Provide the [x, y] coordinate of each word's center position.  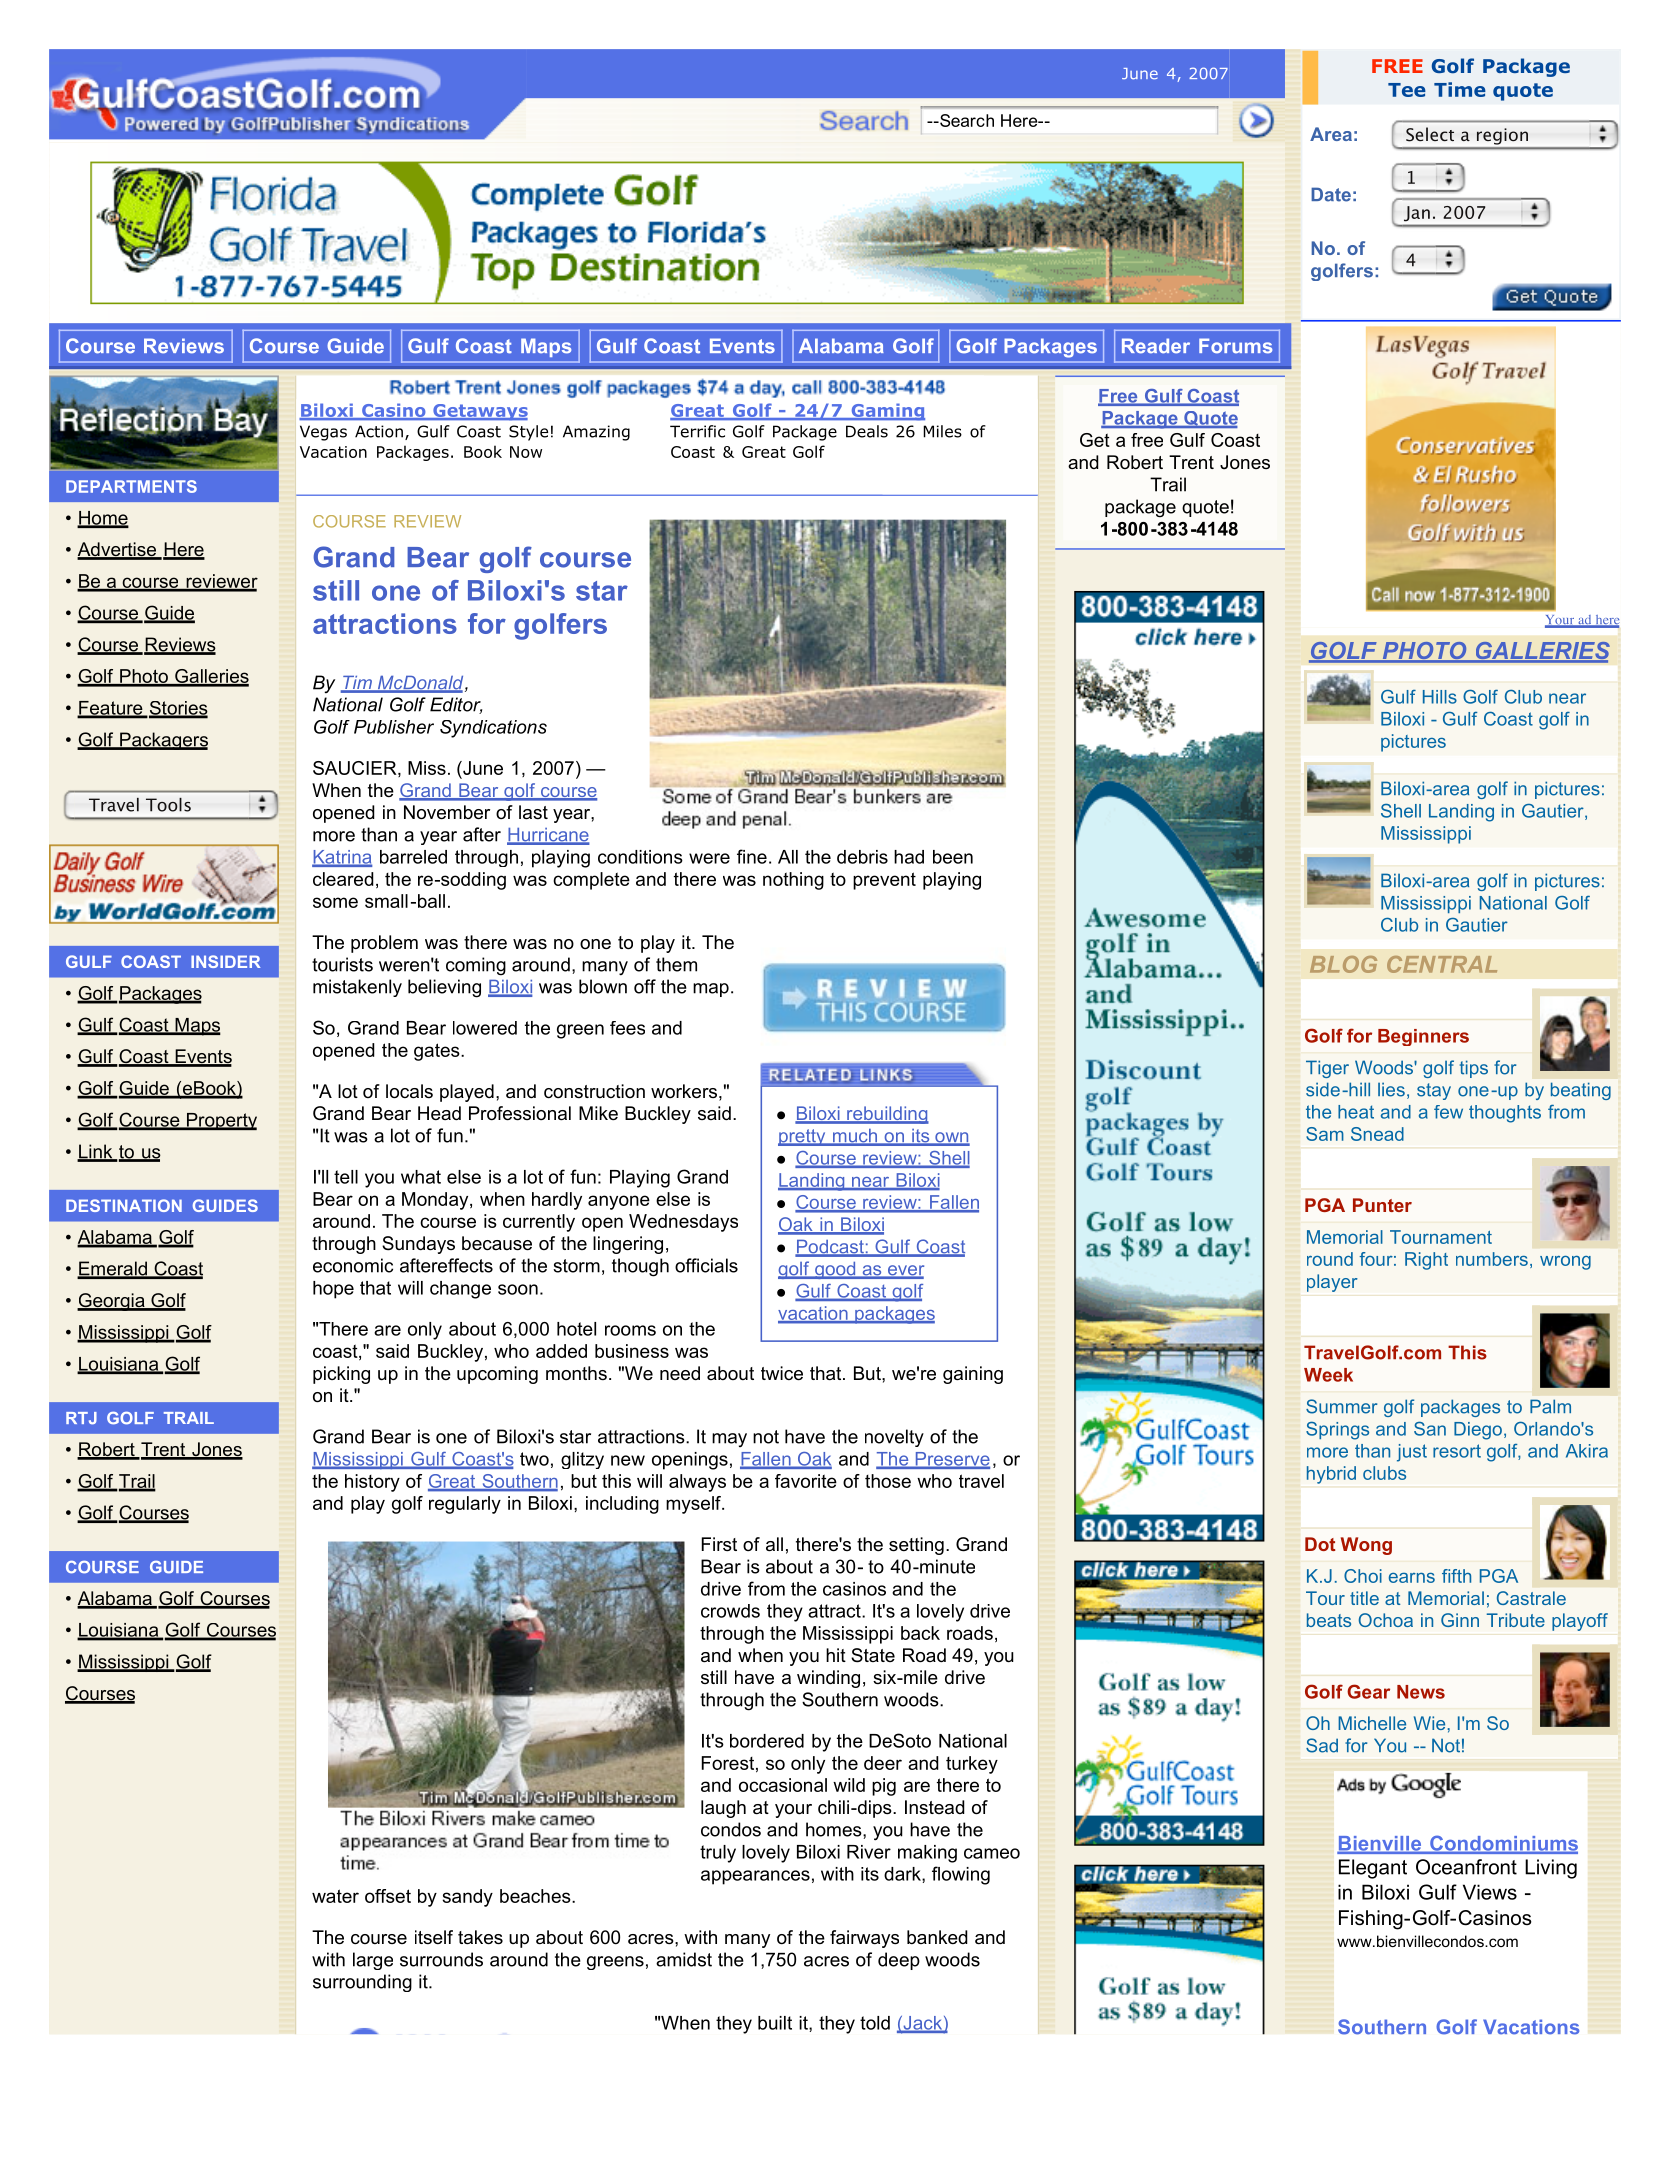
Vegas [323, 433]
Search [966, 120]
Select [1430, 134]
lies [1391, 1089]
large [373, 1961]
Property [220, 1121]
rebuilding [887, 1115]
